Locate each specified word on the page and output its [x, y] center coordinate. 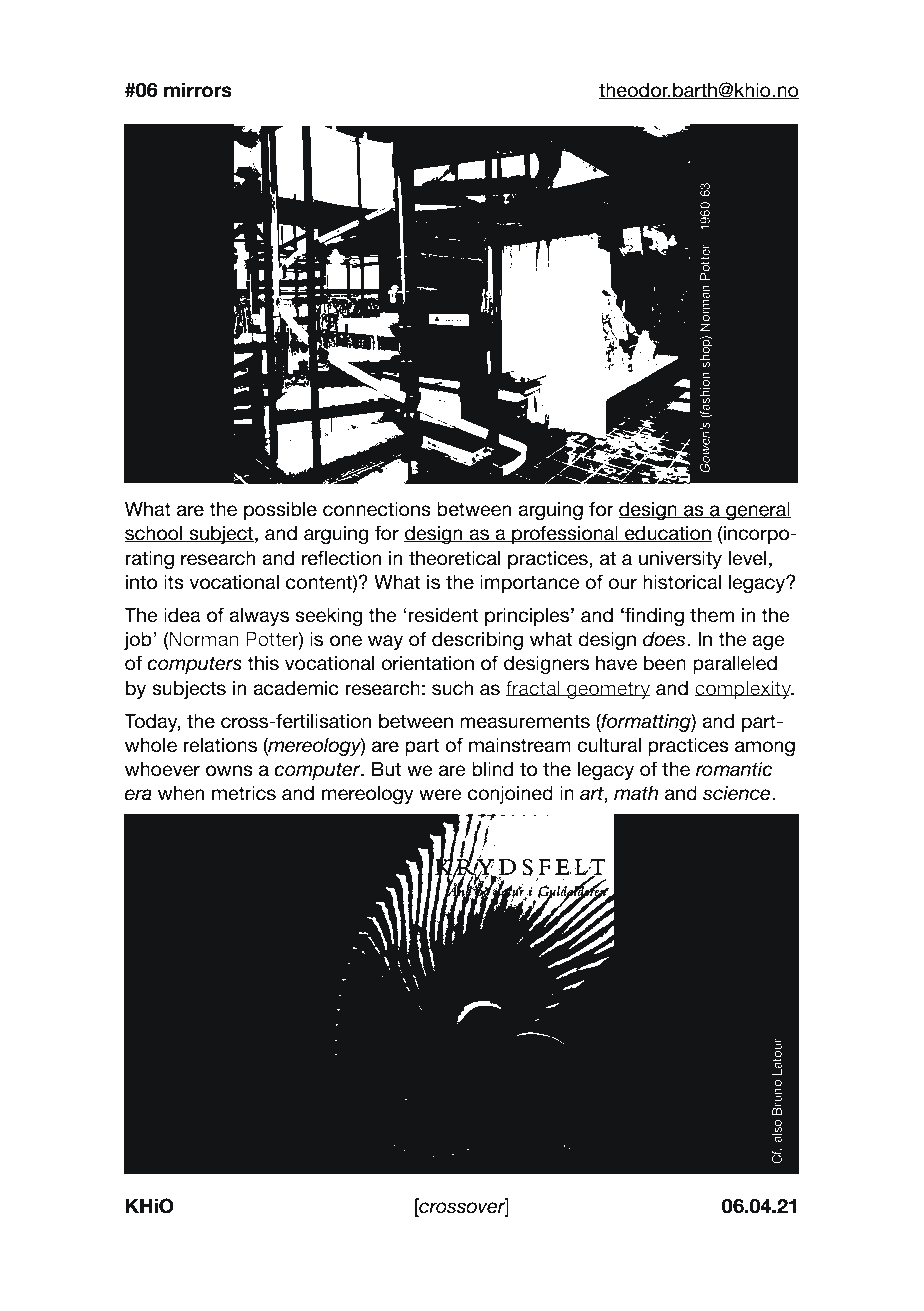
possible [280, 511]
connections [377, 509]
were [440, 795]
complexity [744, 690]
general [757, 511]
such [453, 688]
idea [182, 615]
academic [296, 688]
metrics [244, 793]
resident [443, 615]
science [738, 793]
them [712, 615]
